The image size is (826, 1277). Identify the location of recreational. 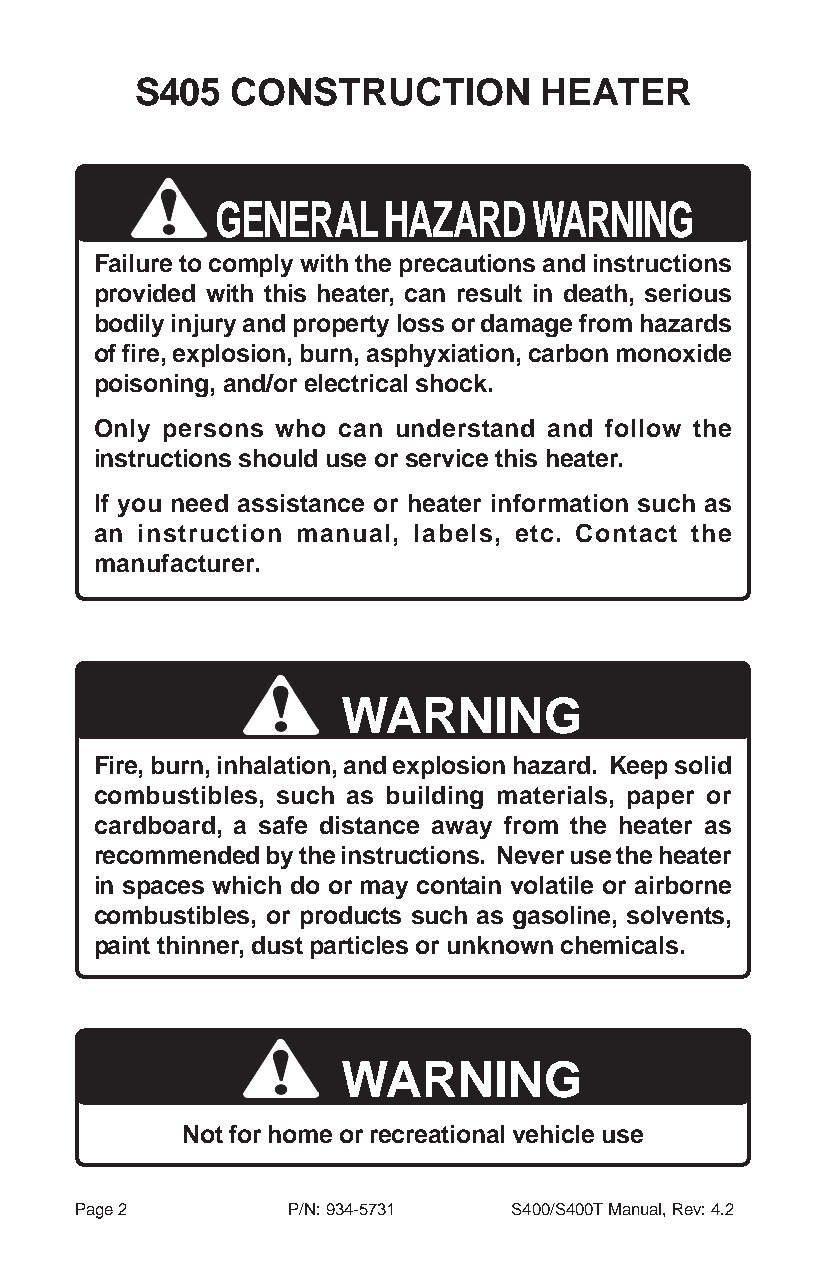
(437, 1134).
